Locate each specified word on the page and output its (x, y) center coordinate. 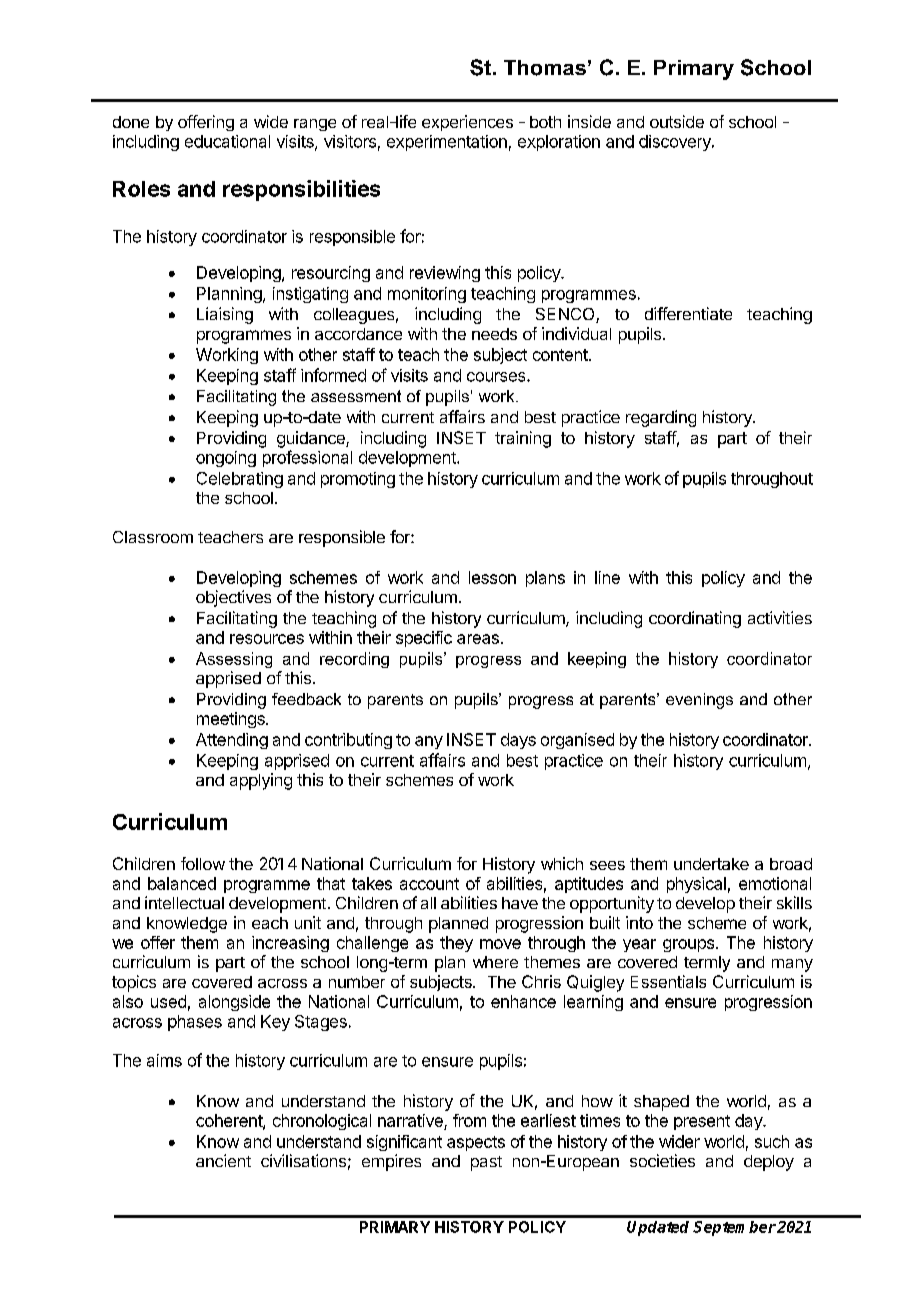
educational (227, 141)
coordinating (695, 619)
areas (478, 639)
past (486, 1163)
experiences (467, 123)
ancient (223, 1160)
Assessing (234, 660)
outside (677, 121)
